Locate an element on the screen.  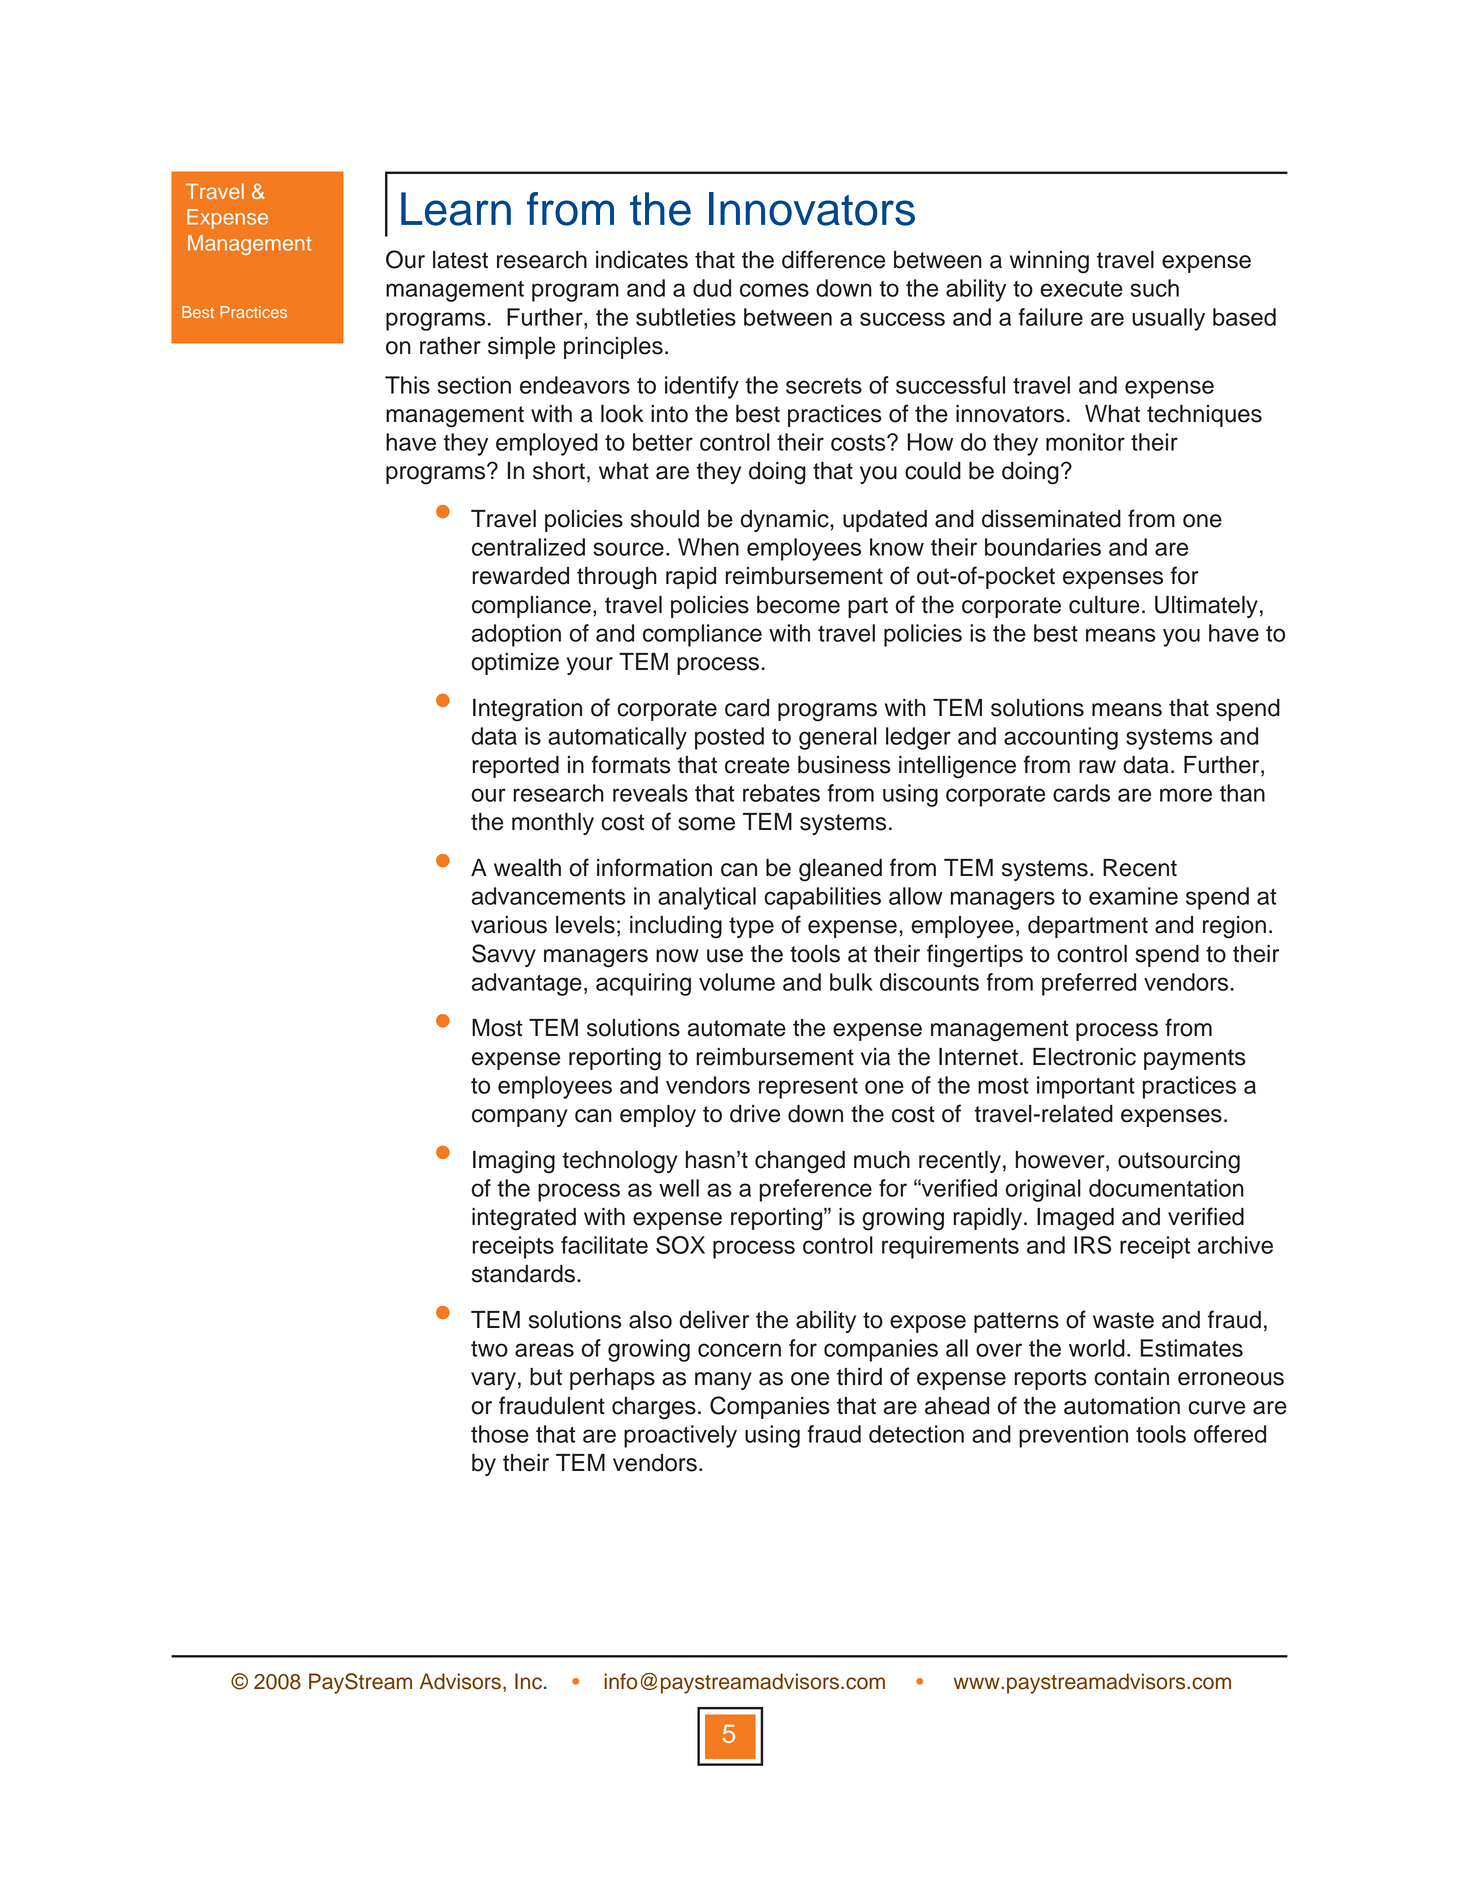
latest is located at coordinates (460, 260).
